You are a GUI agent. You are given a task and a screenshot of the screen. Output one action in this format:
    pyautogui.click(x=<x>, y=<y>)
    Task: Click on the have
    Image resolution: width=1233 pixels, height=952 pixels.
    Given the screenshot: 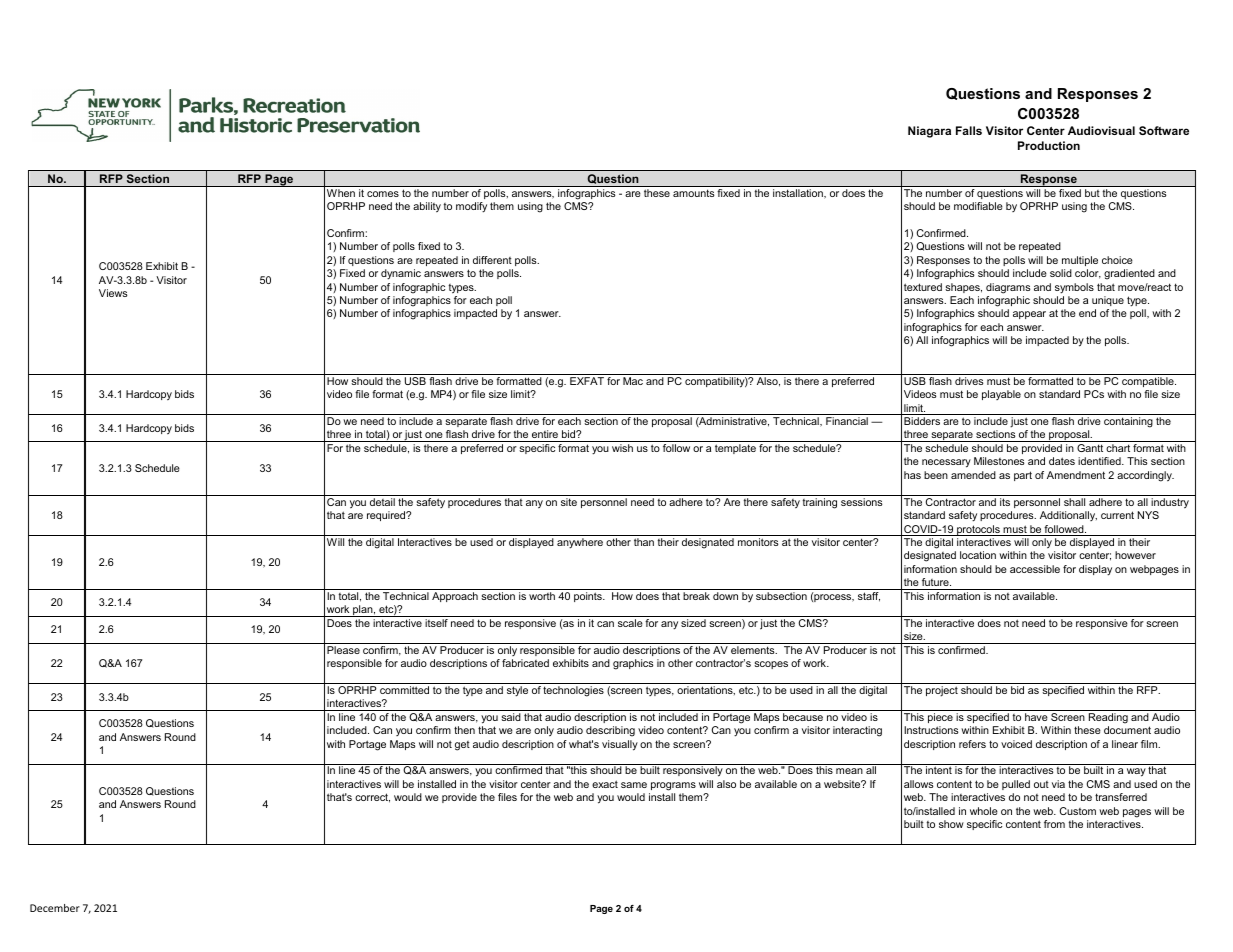 What is the action you would take?
    pyautogui.click(x=1036, y=717)
